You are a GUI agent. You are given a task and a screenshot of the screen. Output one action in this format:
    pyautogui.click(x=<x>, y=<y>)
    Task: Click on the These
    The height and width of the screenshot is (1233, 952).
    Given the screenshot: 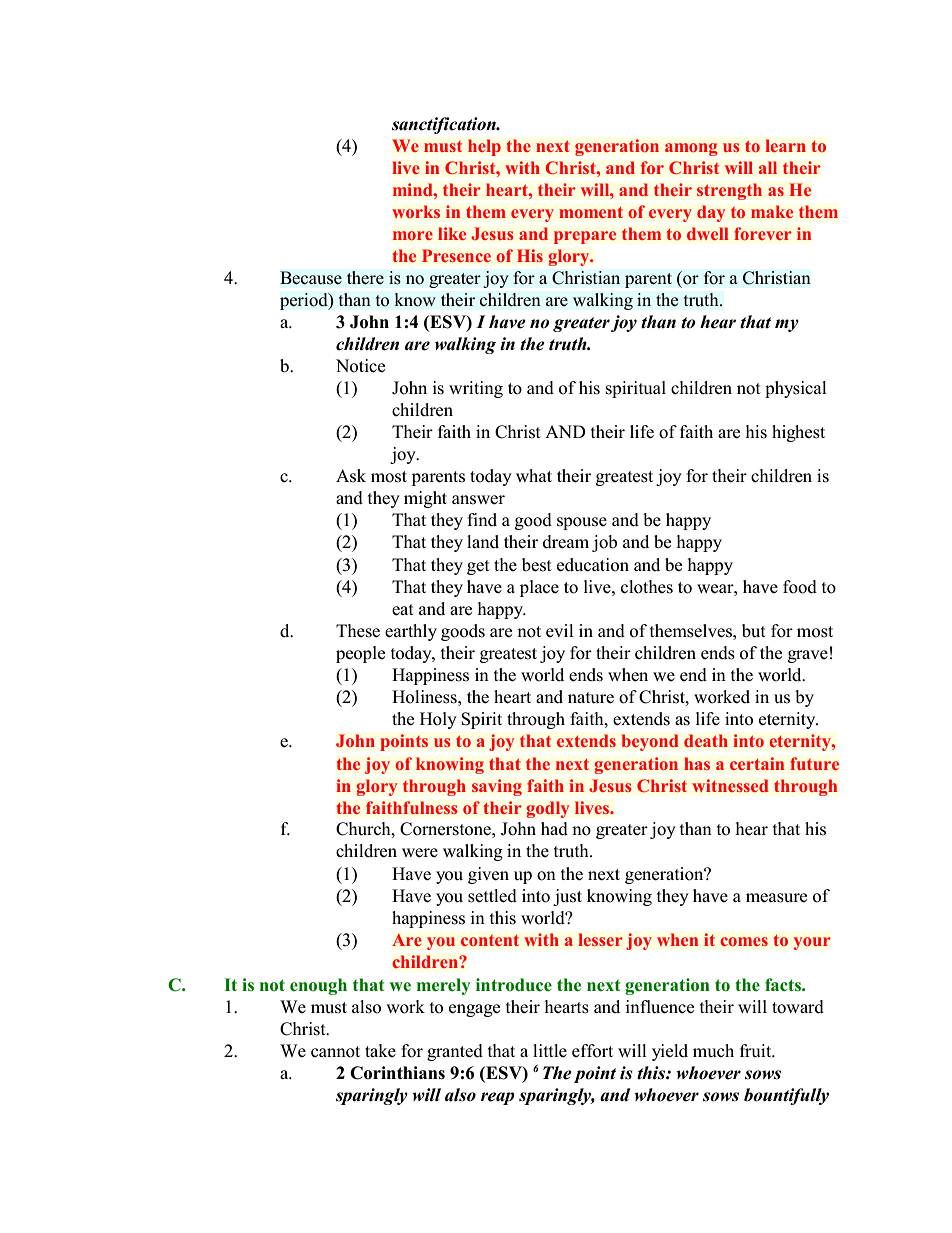 What is the action you would take?
    pyautogui.click(x=358, y=631)
